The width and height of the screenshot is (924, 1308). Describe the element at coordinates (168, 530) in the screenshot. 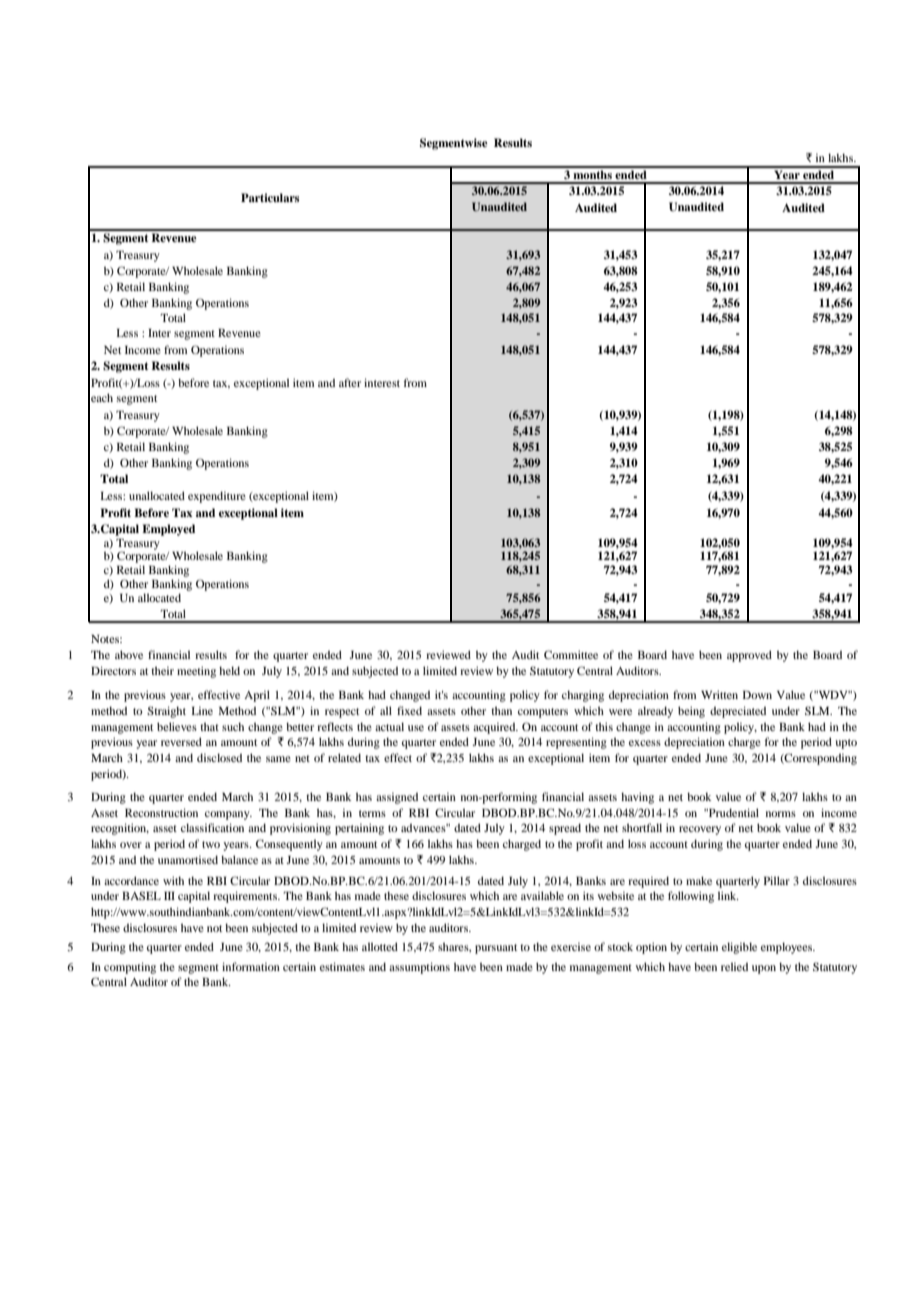

I see `Employed` at that location.
